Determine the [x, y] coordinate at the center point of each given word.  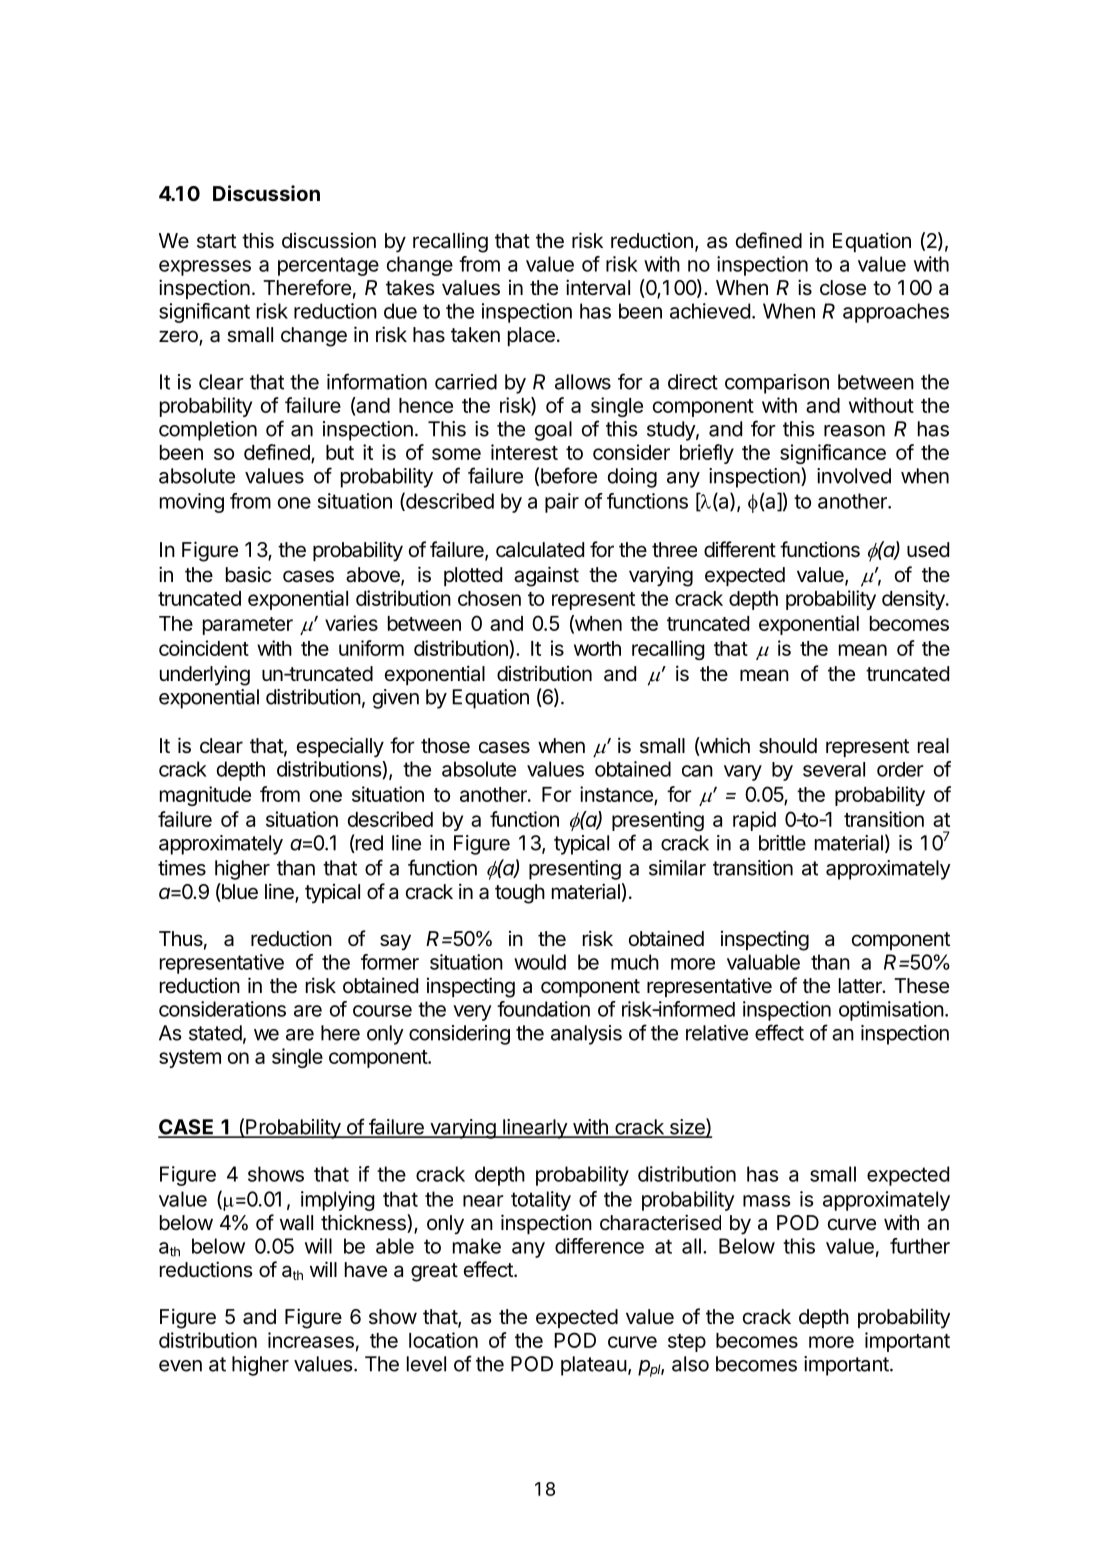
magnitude [205, 796]
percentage [328, 266]
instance [616, 794]
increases [311, 1340]
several [834, 769]
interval [598, 287]
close [843, 288]
